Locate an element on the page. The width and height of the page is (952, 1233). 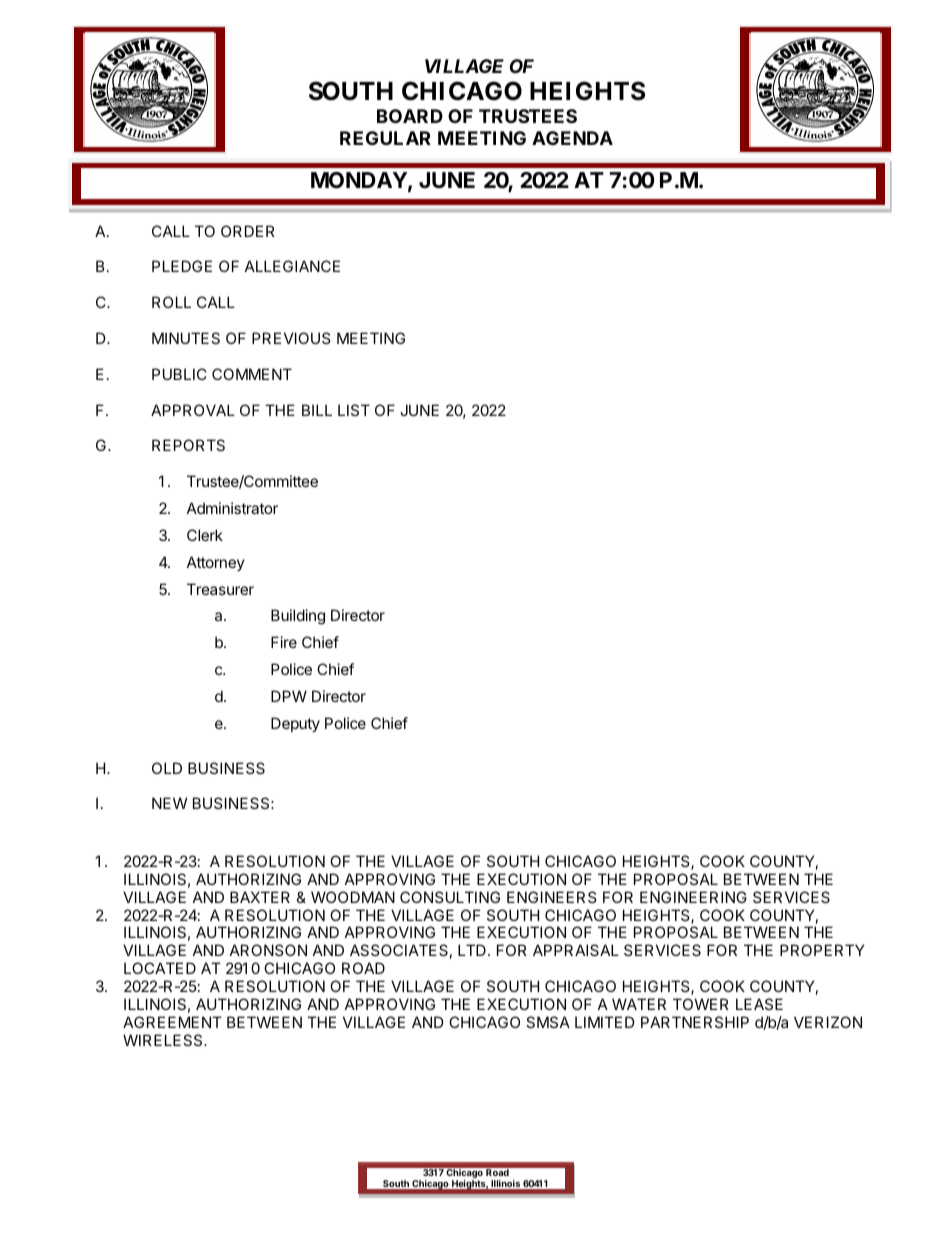
ORDER is located at coordinates (248, 231).
